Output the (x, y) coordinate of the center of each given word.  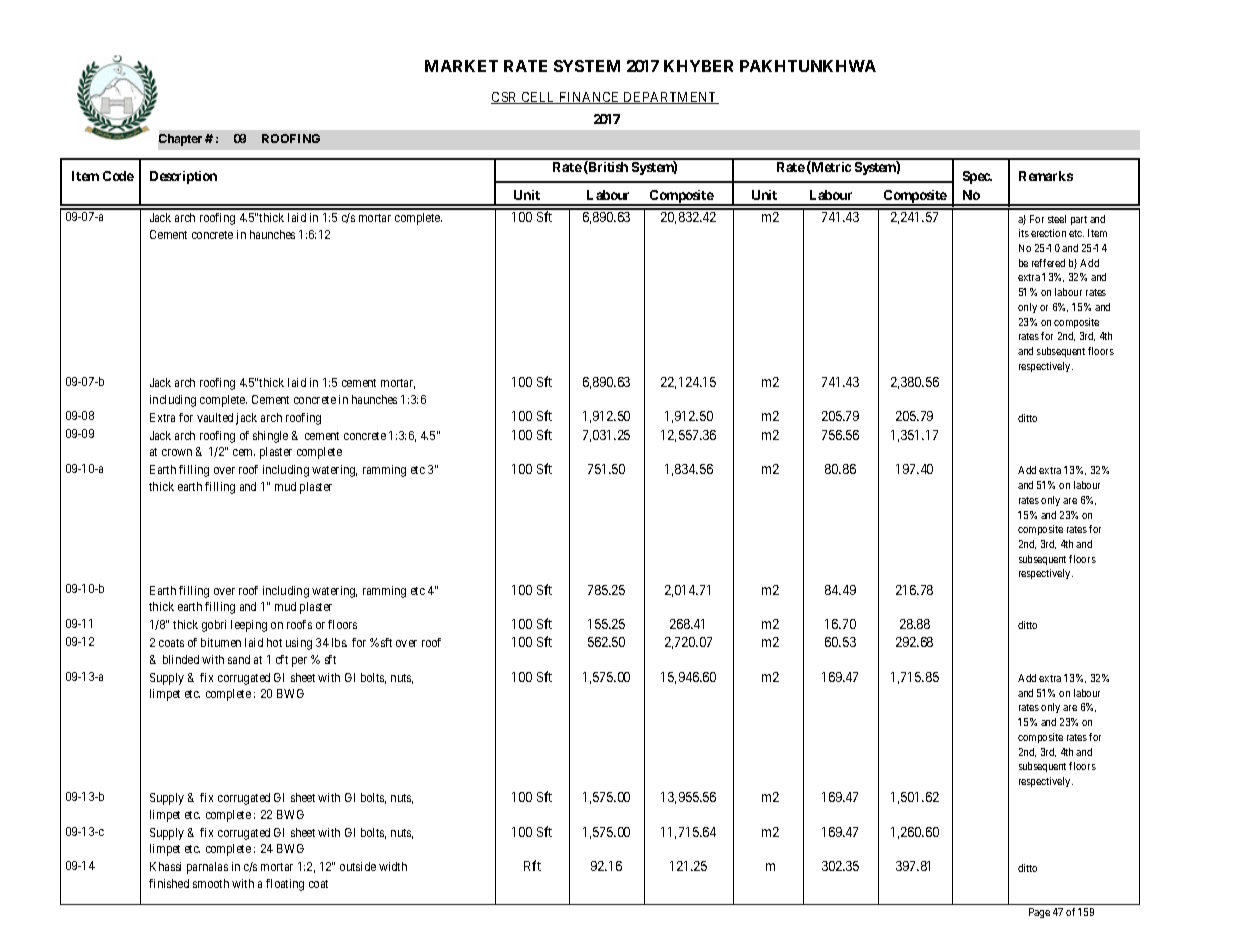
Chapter (180, 140)
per (299, 662)
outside (358, 866)
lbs (339, 642)
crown (177, 452)
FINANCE (590, 98)
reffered (1048, 263)
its (1024, 233)
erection (1048, 233)
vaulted (215, 417)
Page (1039, 913)
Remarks (1046, 176)
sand (239, 659)
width (393, 866)
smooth (211, 883)
